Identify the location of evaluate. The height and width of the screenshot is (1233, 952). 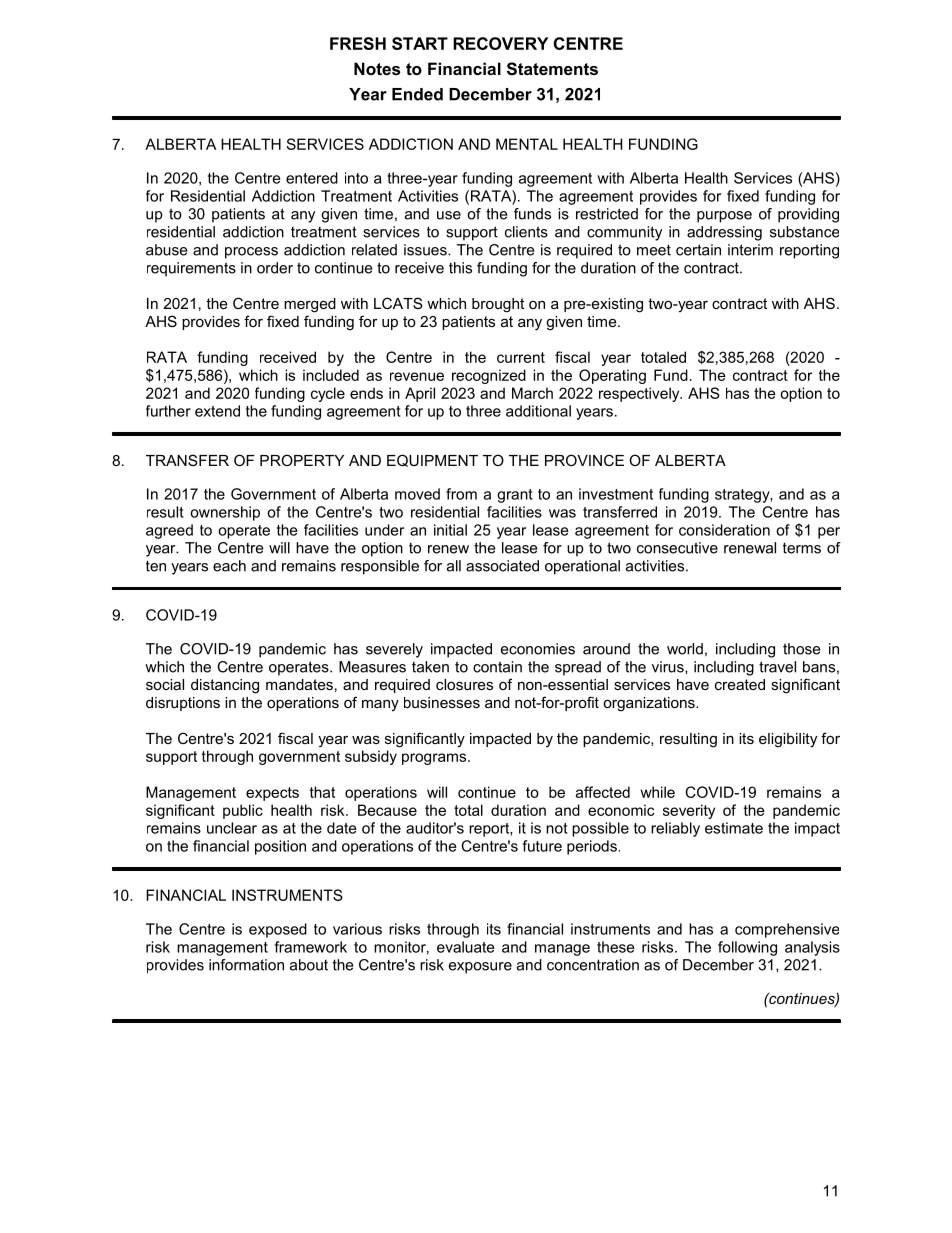
(465, 947).
